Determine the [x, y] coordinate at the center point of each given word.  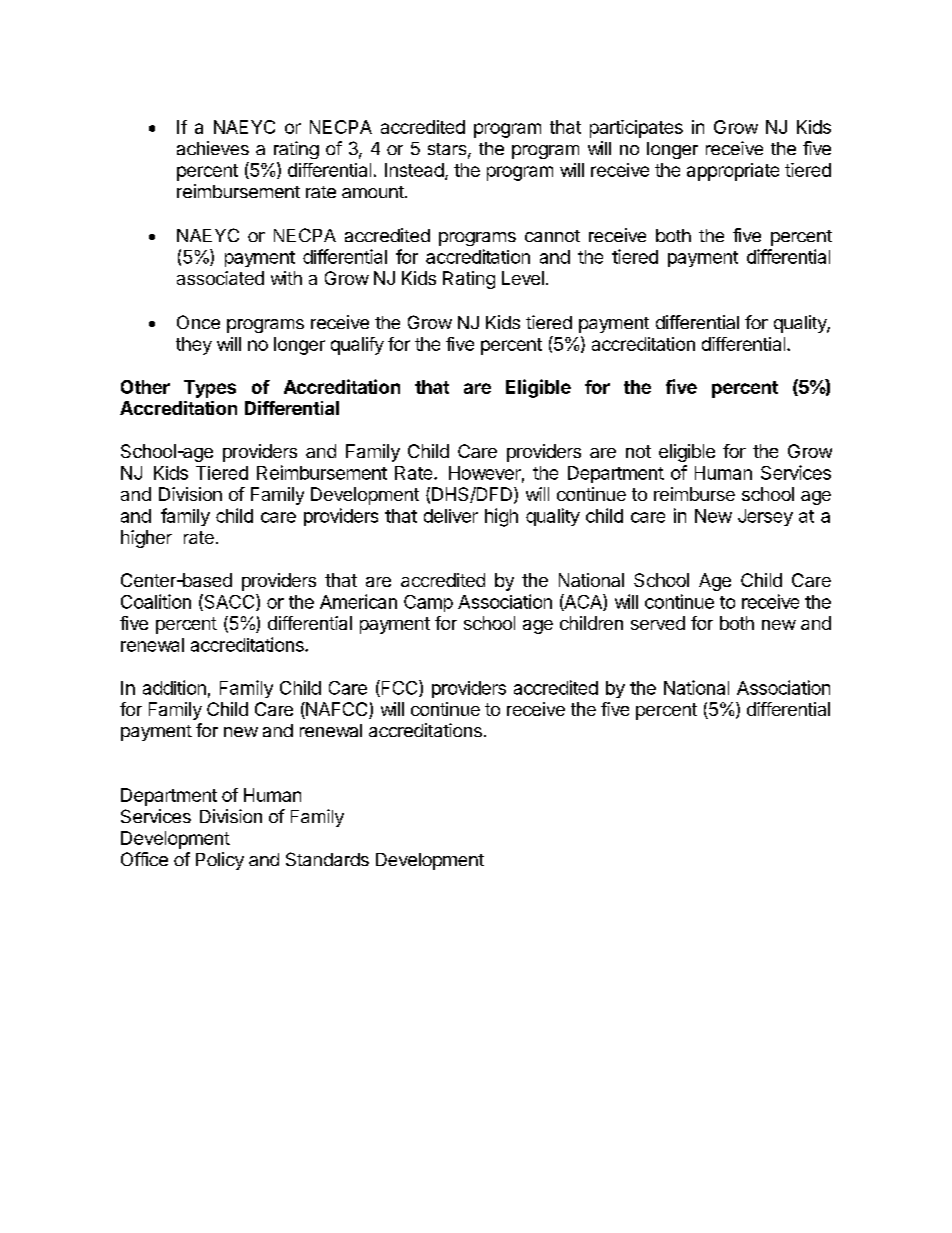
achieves [213, 148]
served [658, 623]
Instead [414, 170]
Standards [327, 859]
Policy [220, 861]
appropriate [733, 172]
